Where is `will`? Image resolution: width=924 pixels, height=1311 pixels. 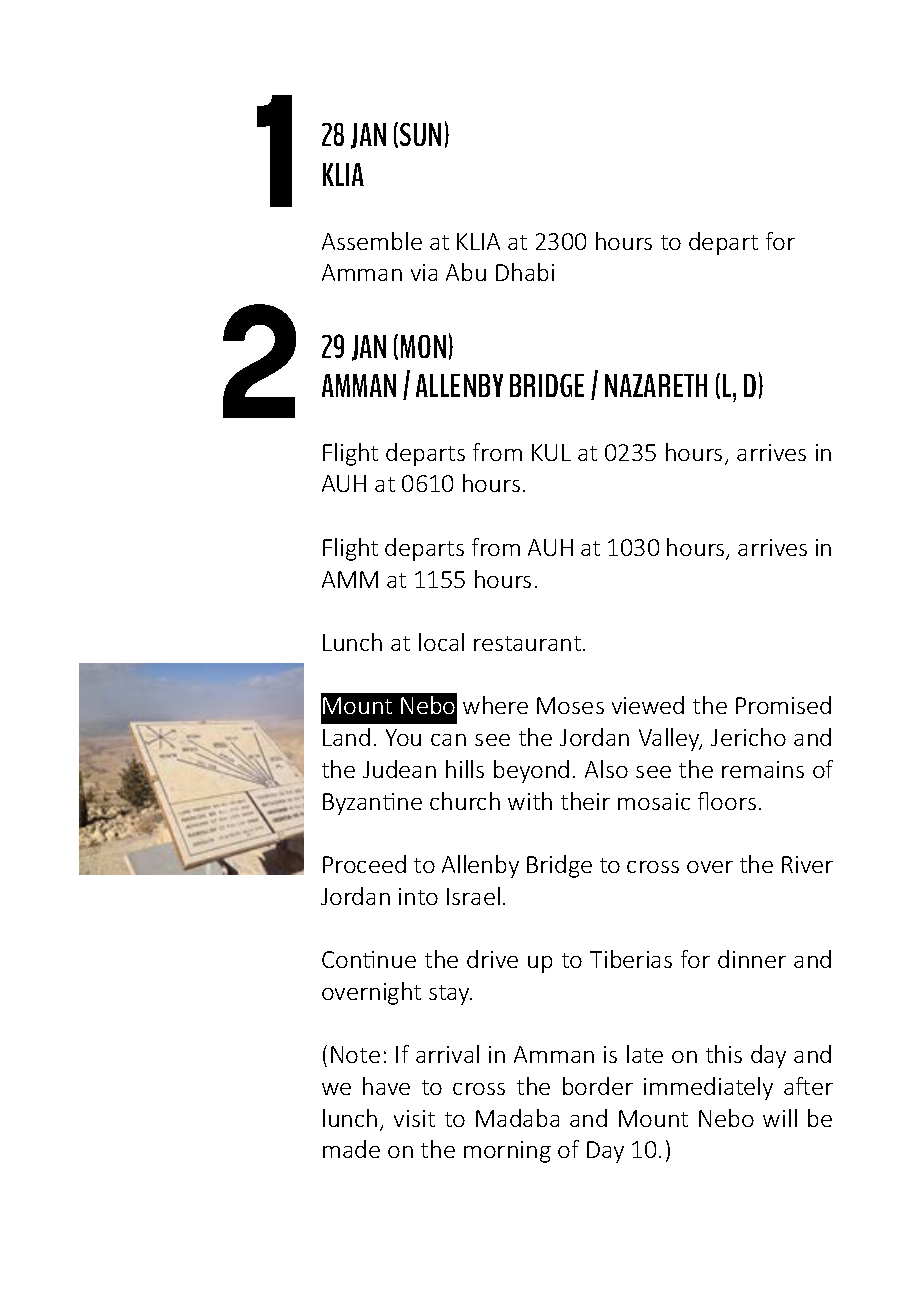 will is located at coordinates (780, 1118).
